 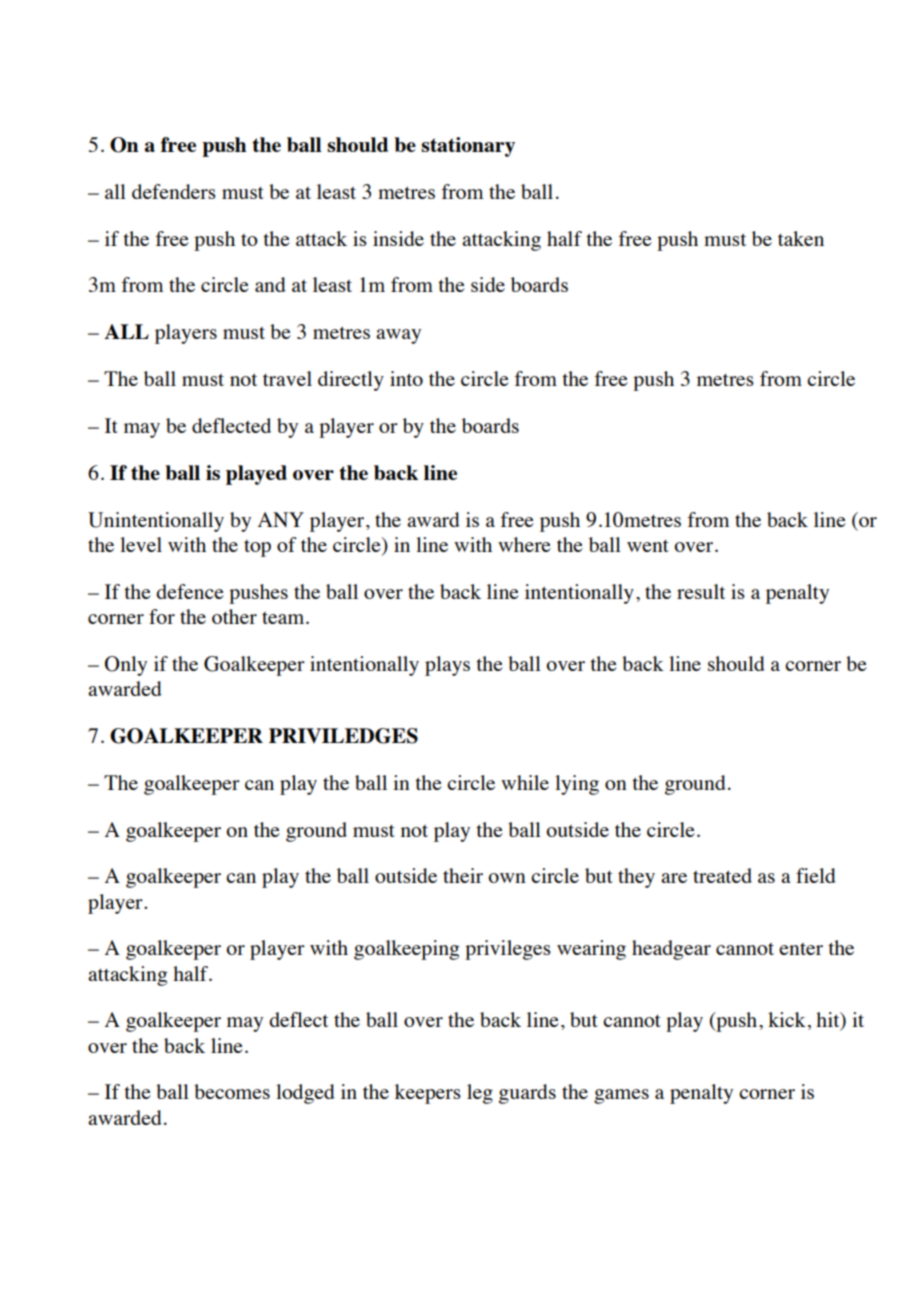 What do you see at coordinates (524, 544) in the document?
I see `where` at bounding box center [524, 544].
